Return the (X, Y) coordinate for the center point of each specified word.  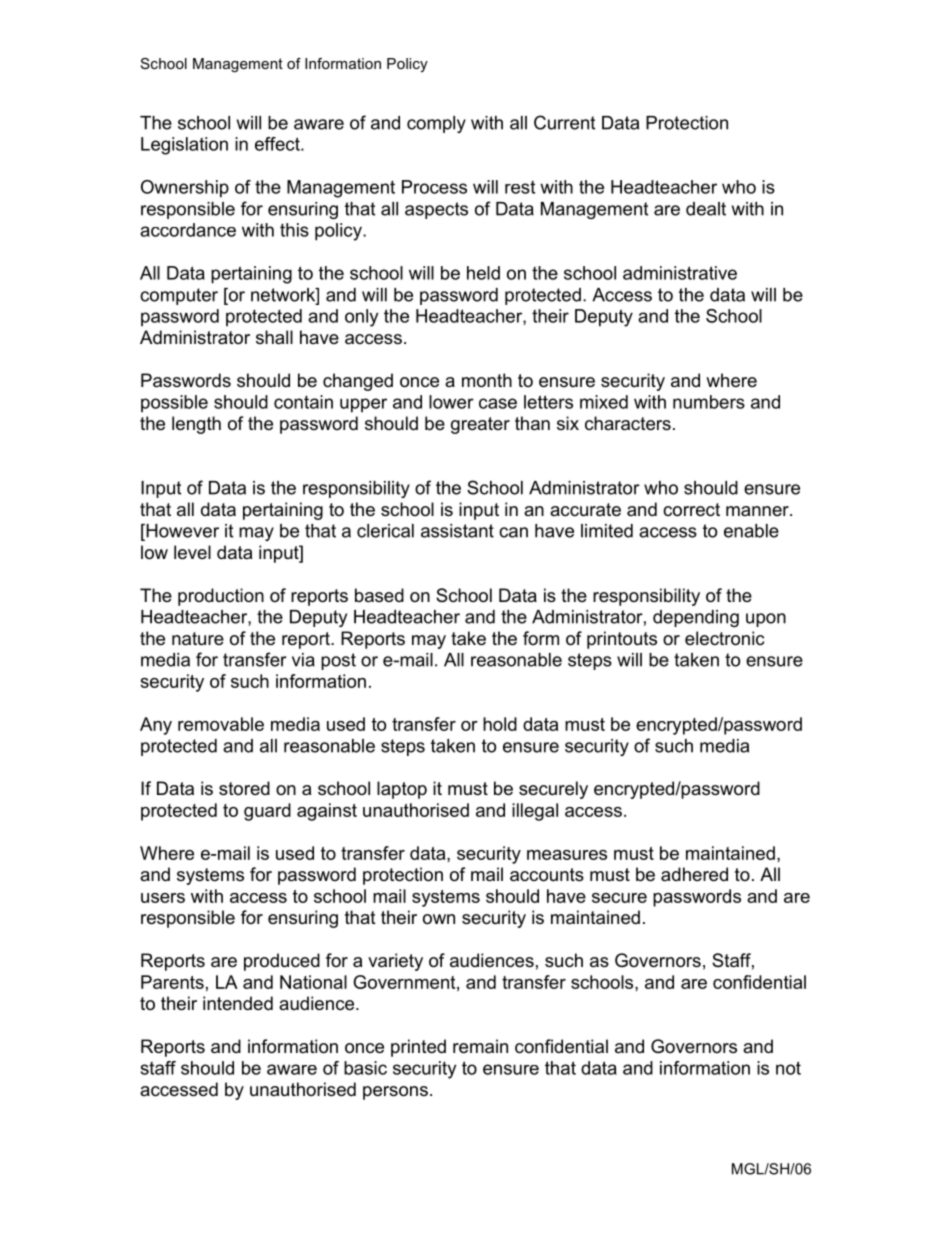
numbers (709, 402)
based (379, 595)
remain (480, 1046)
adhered (694, 874)
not (788, 1068)
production (221, 597)
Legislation (184, 146)
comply (436, 124)
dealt (706, 209)
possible (174, 404)
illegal (535, 812)
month (487, 380)
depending (696, 618)
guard (267, 812)
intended (238, 1003)
